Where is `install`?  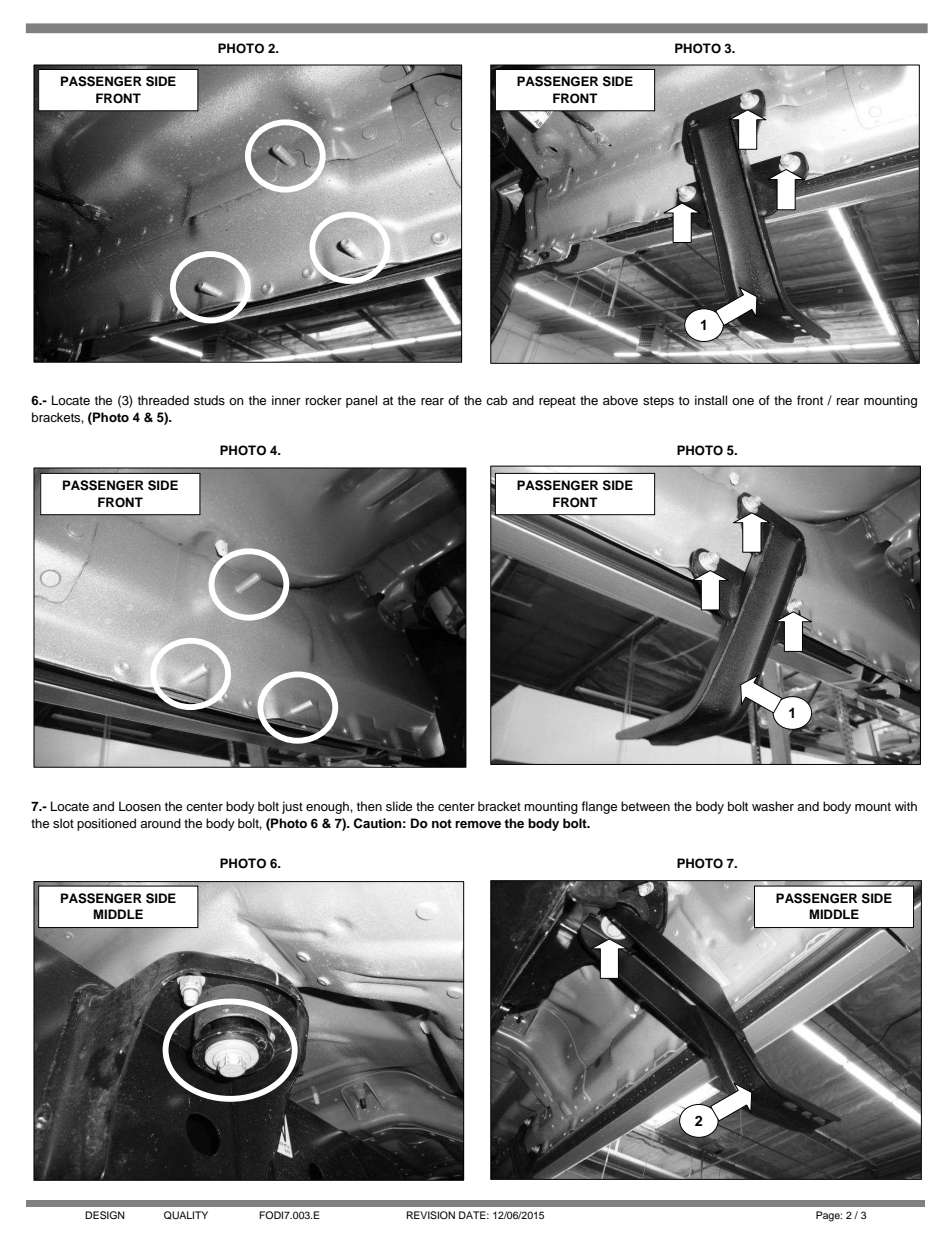
install is located at coordinates (711, 400).
